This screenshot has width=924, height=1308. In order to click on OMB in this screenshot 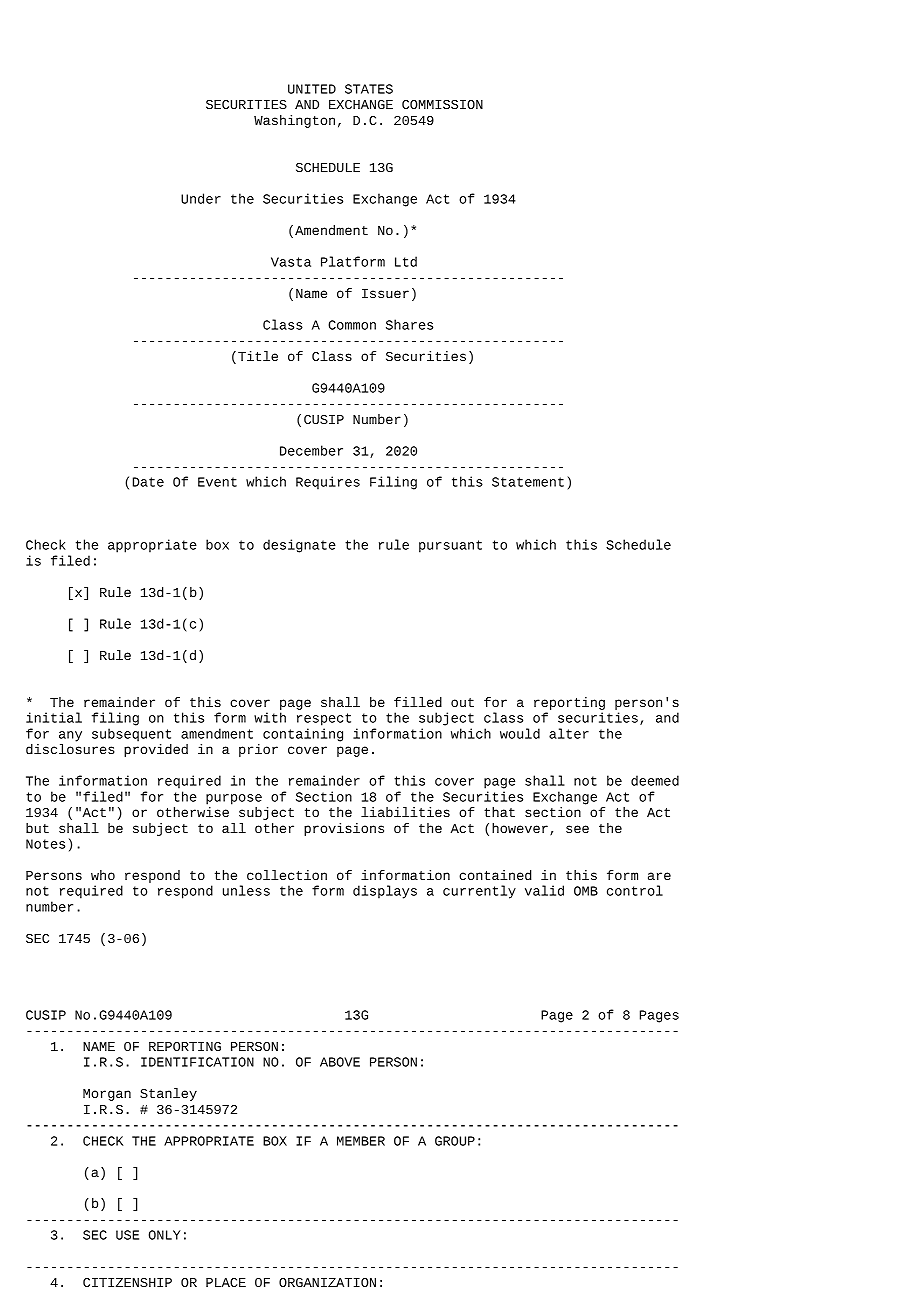, I will do `click(586, 891)`.
